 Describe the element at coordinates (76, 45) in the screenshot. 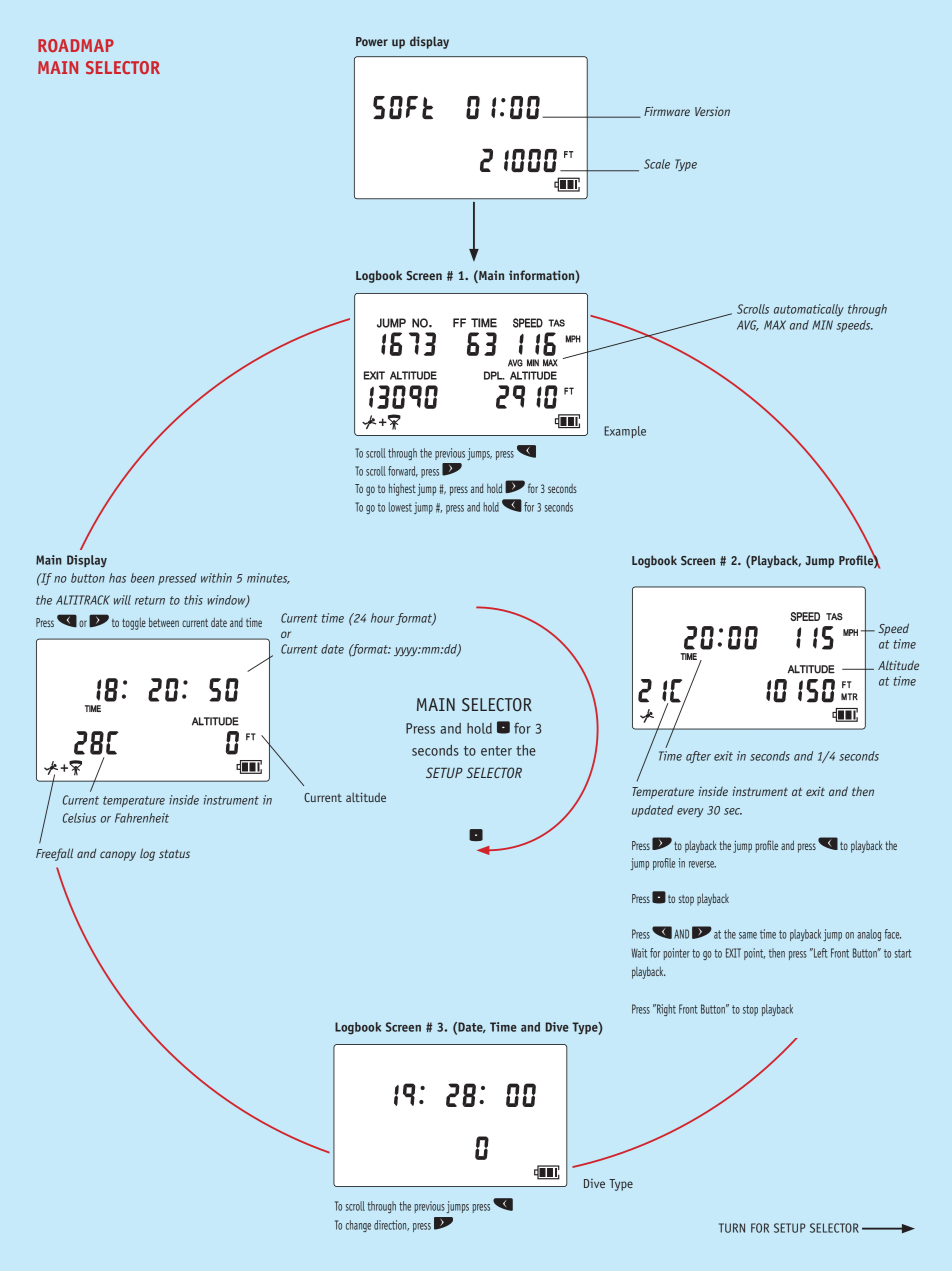

I see `ROADMAP` at that location.
